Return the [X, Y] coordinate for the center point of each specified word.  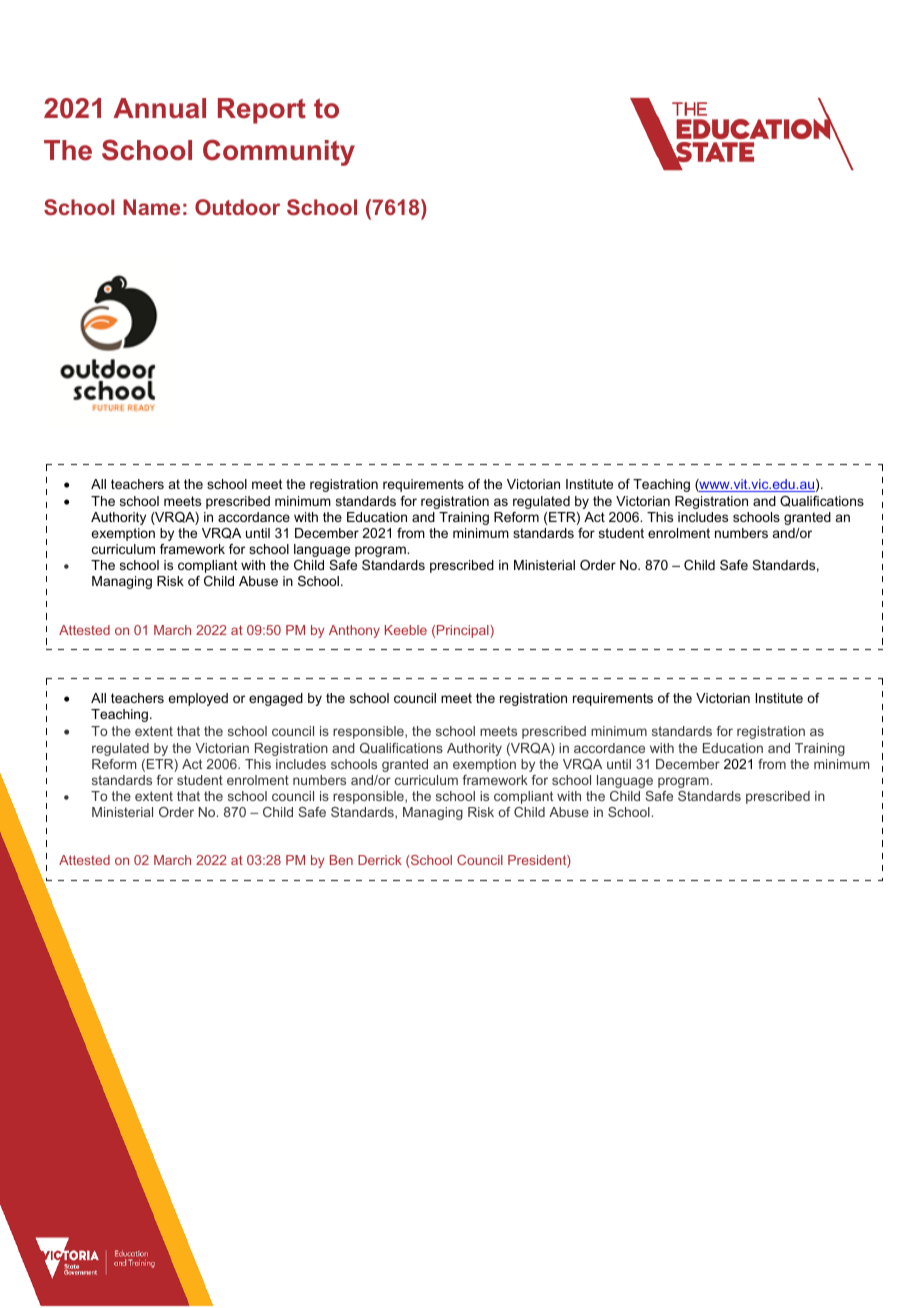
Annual [159, 108]
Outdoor [237, 207]
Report [262, 111]
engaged [276, 699]
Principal [464, 631]
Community [279, 152]
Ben [341, 860]
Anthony [354, 631]
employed [198, 699]
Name [151, 207]
